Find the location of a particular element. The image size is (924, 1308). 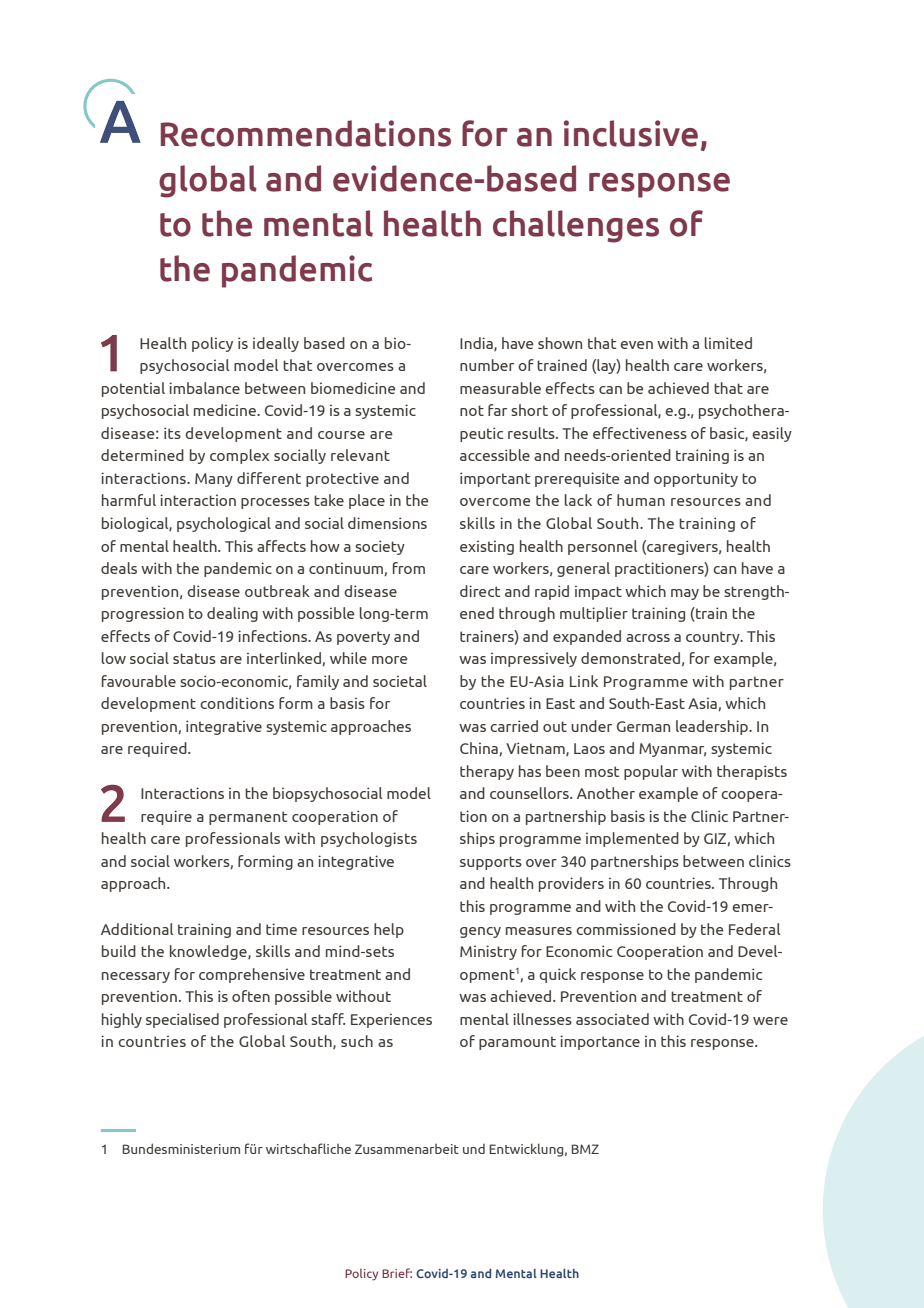

inclusive is located at coordinates (631, 133).
